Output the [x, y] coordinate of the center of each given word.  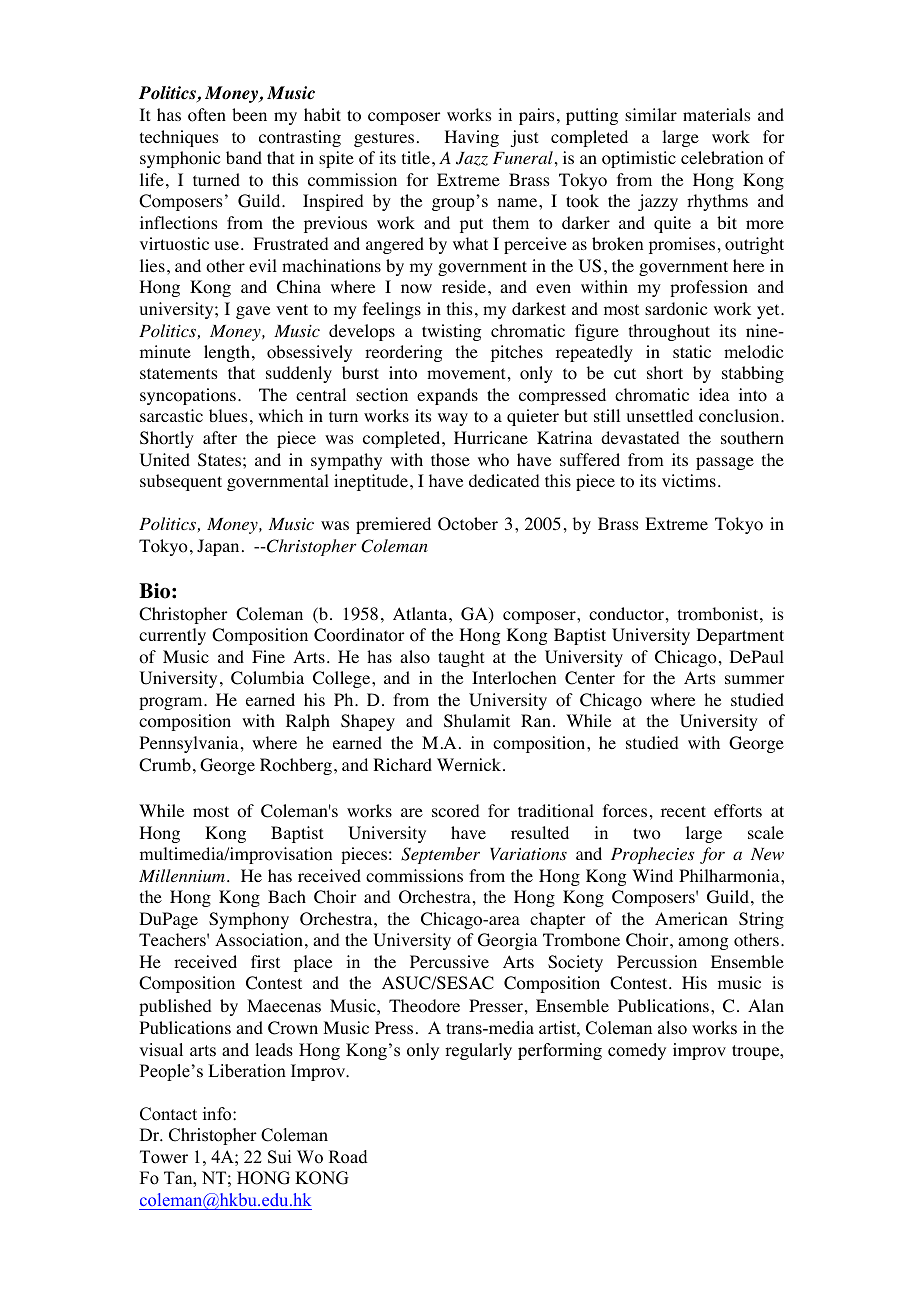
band [244, 157]
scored [456, 811]
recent [683, 811]
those [450, 460]
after [220, 437]
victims [689, 480]
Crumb [165, 765]
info [218, 1114]
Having [472, 138]
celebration [722, 158]
